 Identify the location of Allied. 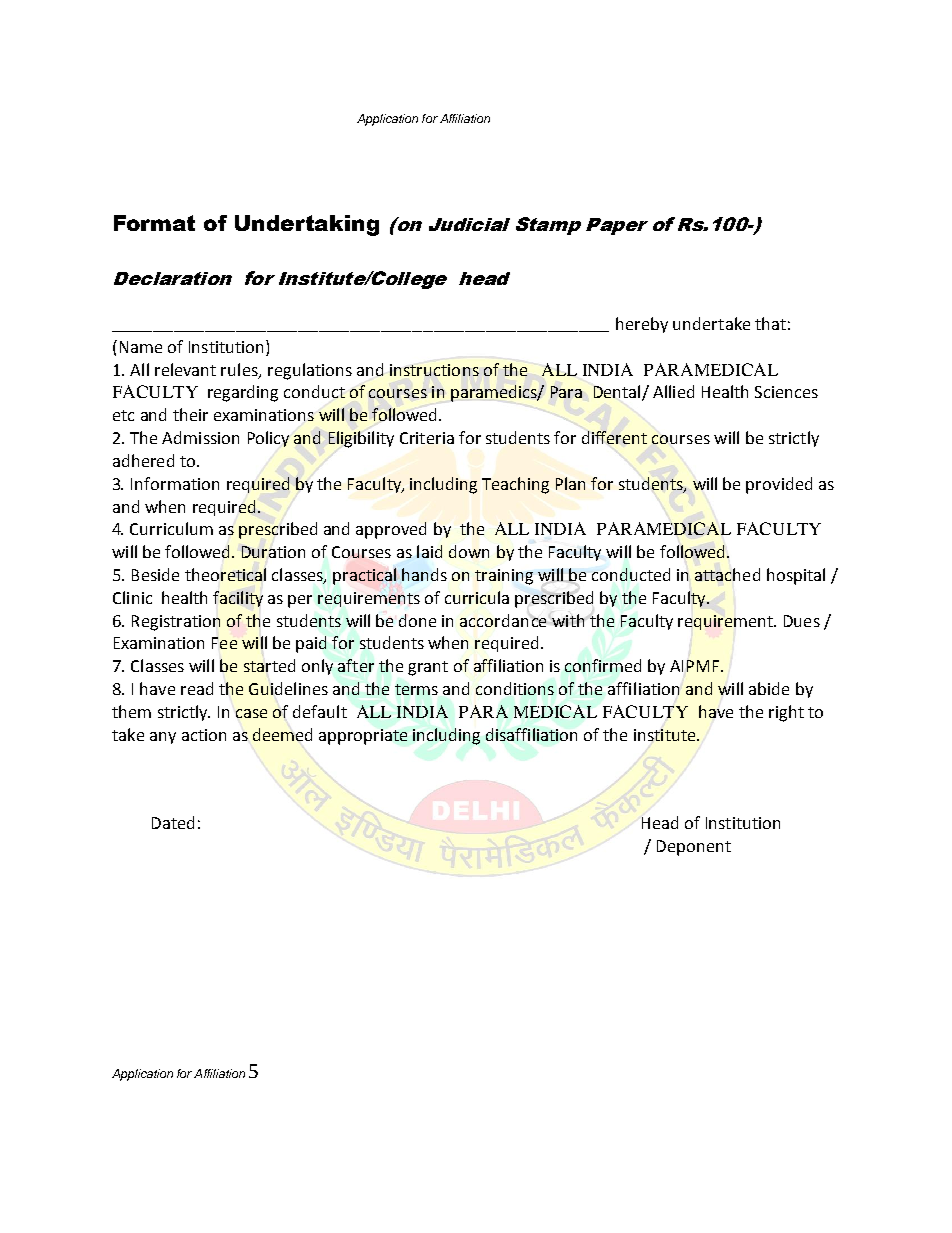
(673, 391).
